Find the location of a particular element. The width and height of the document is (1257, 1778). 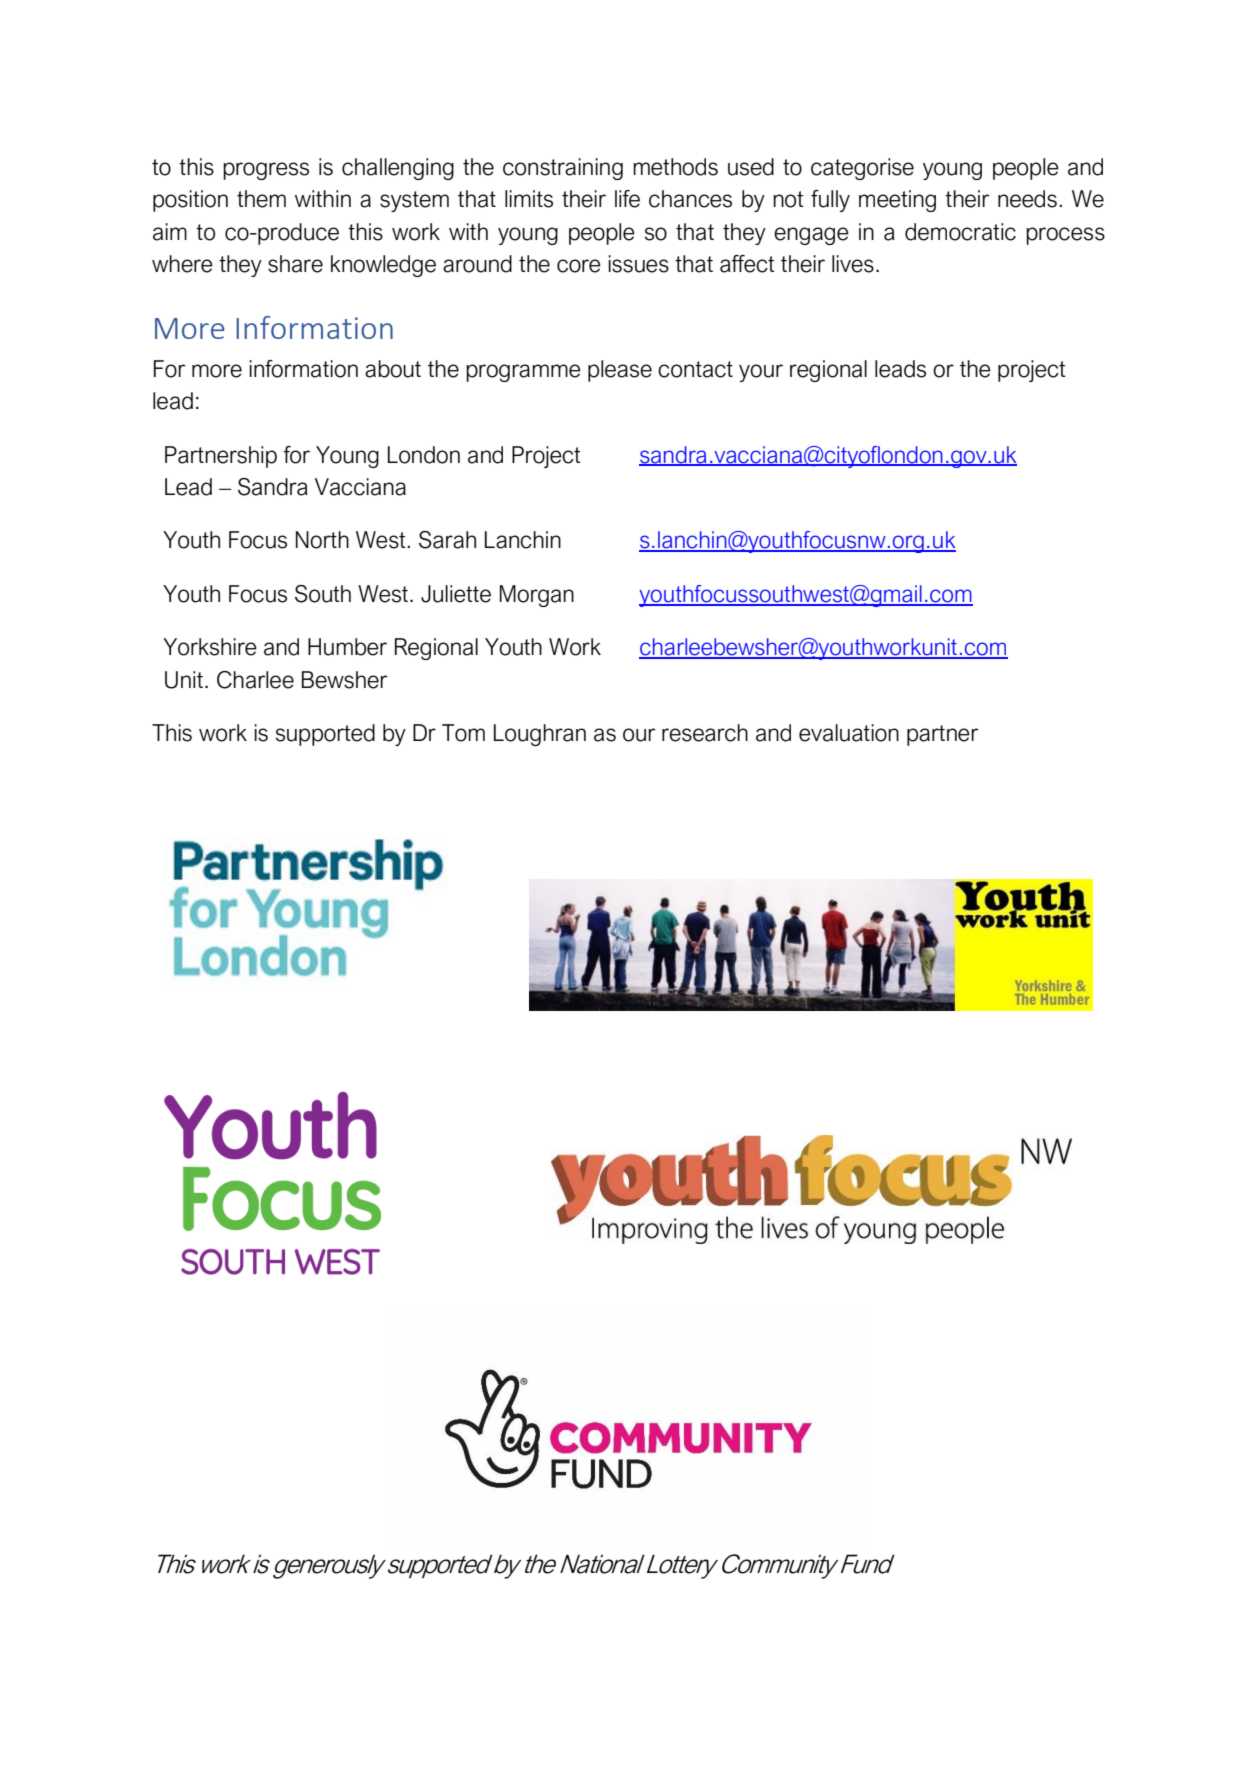

Tom is located at coordinates (463, 733).
